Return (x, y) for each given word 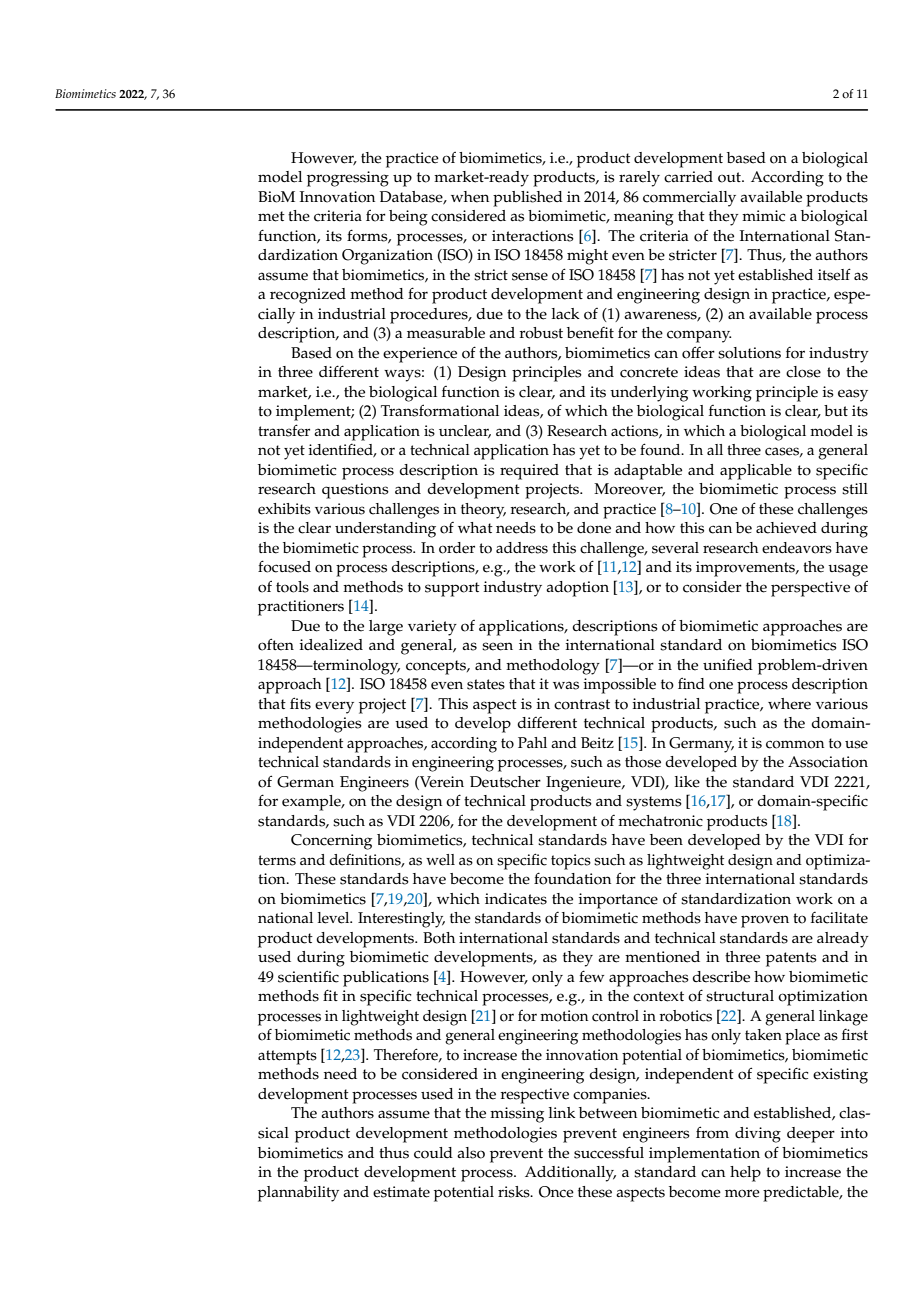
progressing (348, 179)
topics (571, 862)
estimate (401, 1192)
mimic (763, 216)
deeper (811, 1135)
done (594, 528)
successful (609, 1152)
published (528, 199)
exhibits (284, 509)
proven (765, 921)
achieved (786, 528)
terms (277, 860)
